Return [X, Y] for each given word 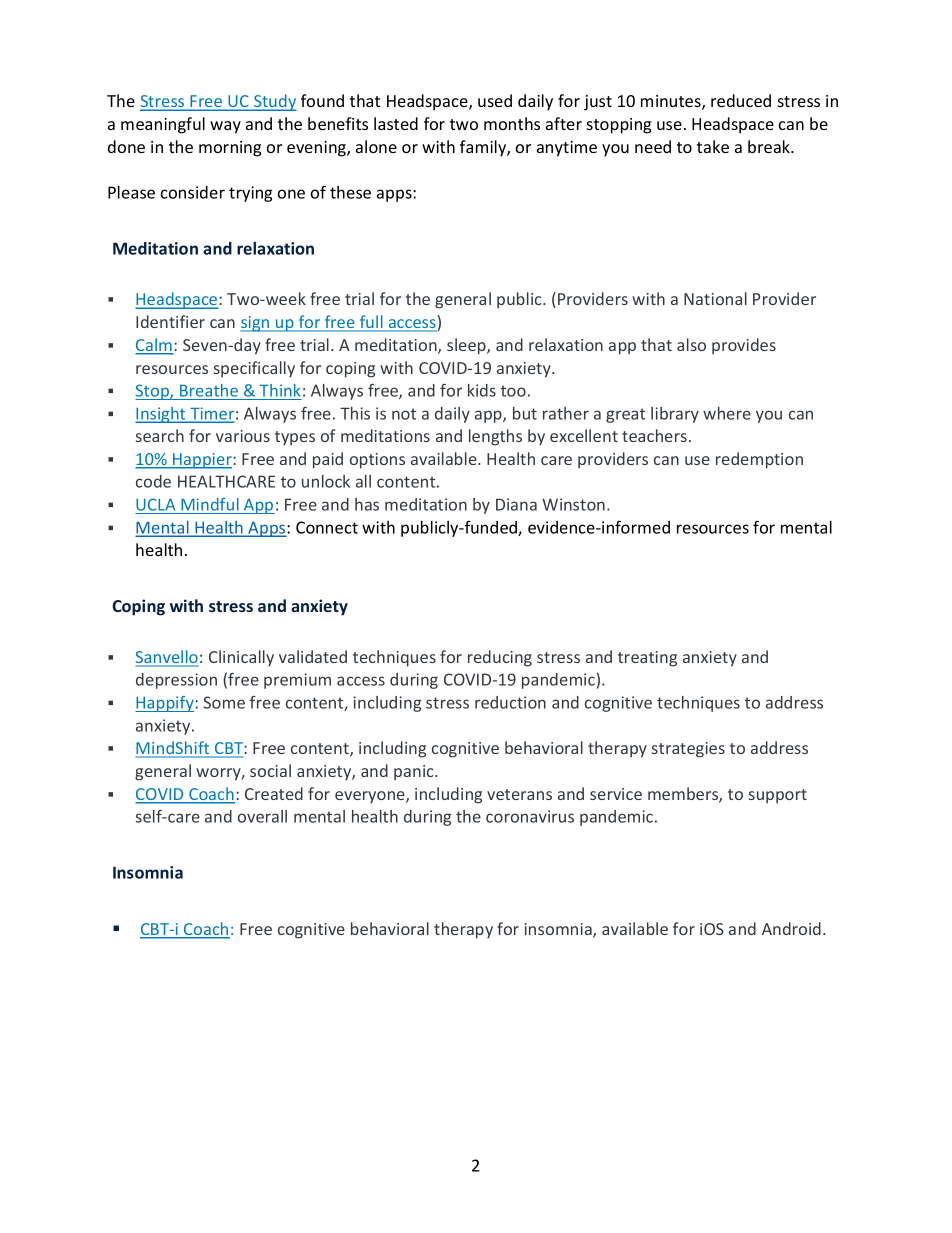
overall [262, 816]
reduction [510, 702]
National [715, 298]
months [512, 123]
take [713, 146]
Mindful [210, 504]
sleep [467, 346]
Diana [516, 504]
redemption [759, 460]
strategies [688, 750]
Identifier [170, 321]
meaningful [163, 125]
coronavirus [530, 816]
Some [224, 702]
